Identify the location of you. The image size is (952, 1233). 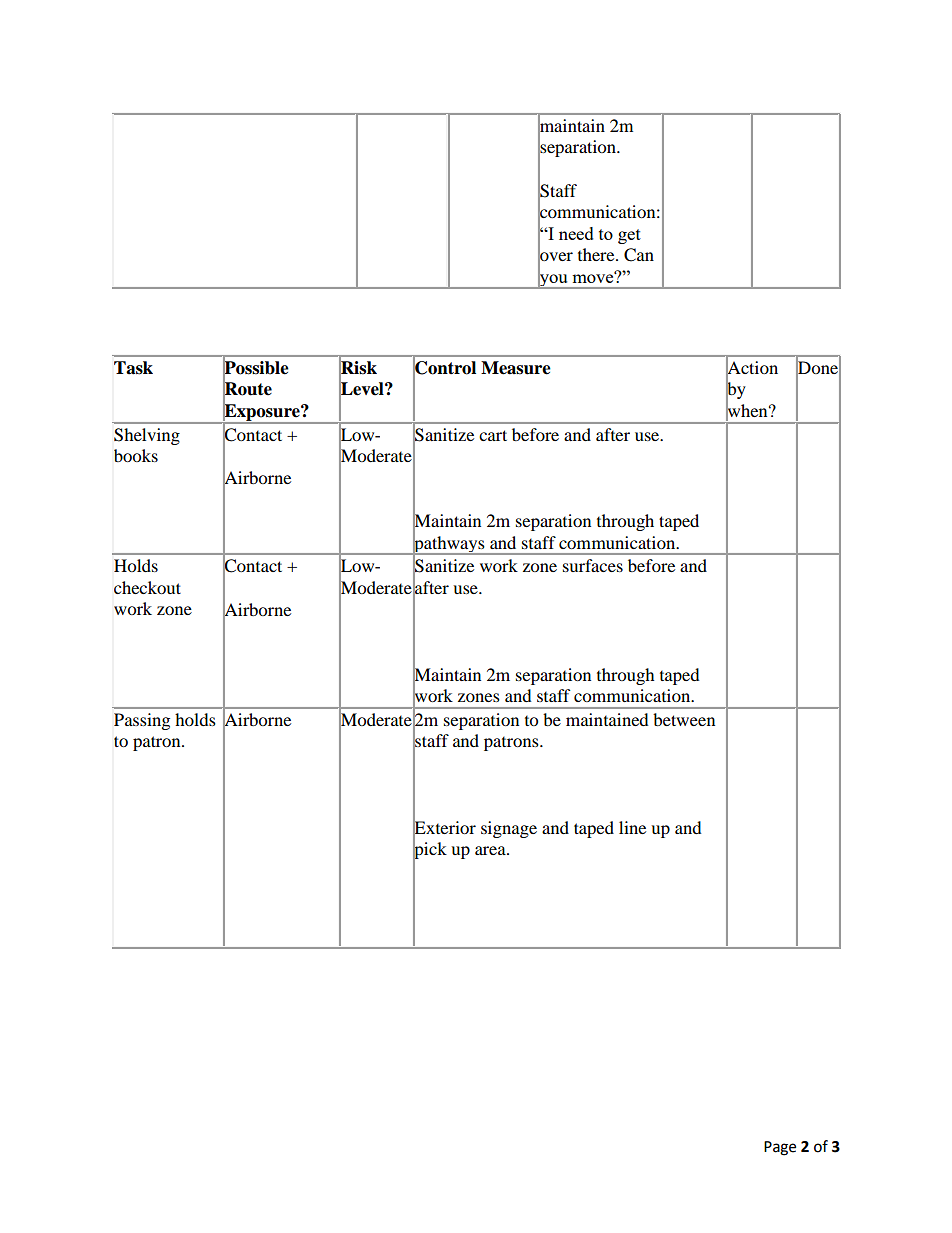
(553, 280).
